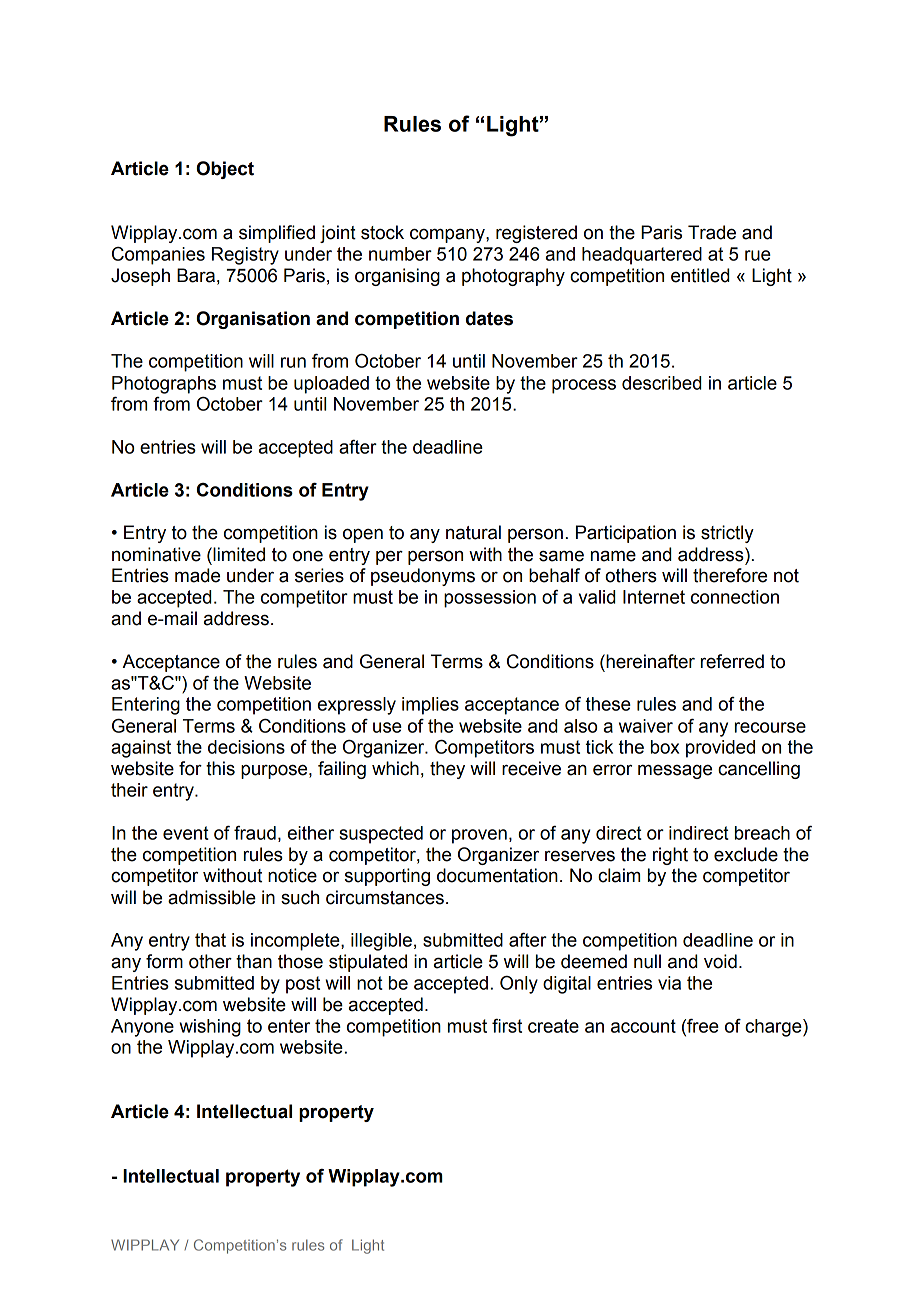  Describe the element at coordinates (210, 1028) in the screenshot. I see `wishing` at that location.
